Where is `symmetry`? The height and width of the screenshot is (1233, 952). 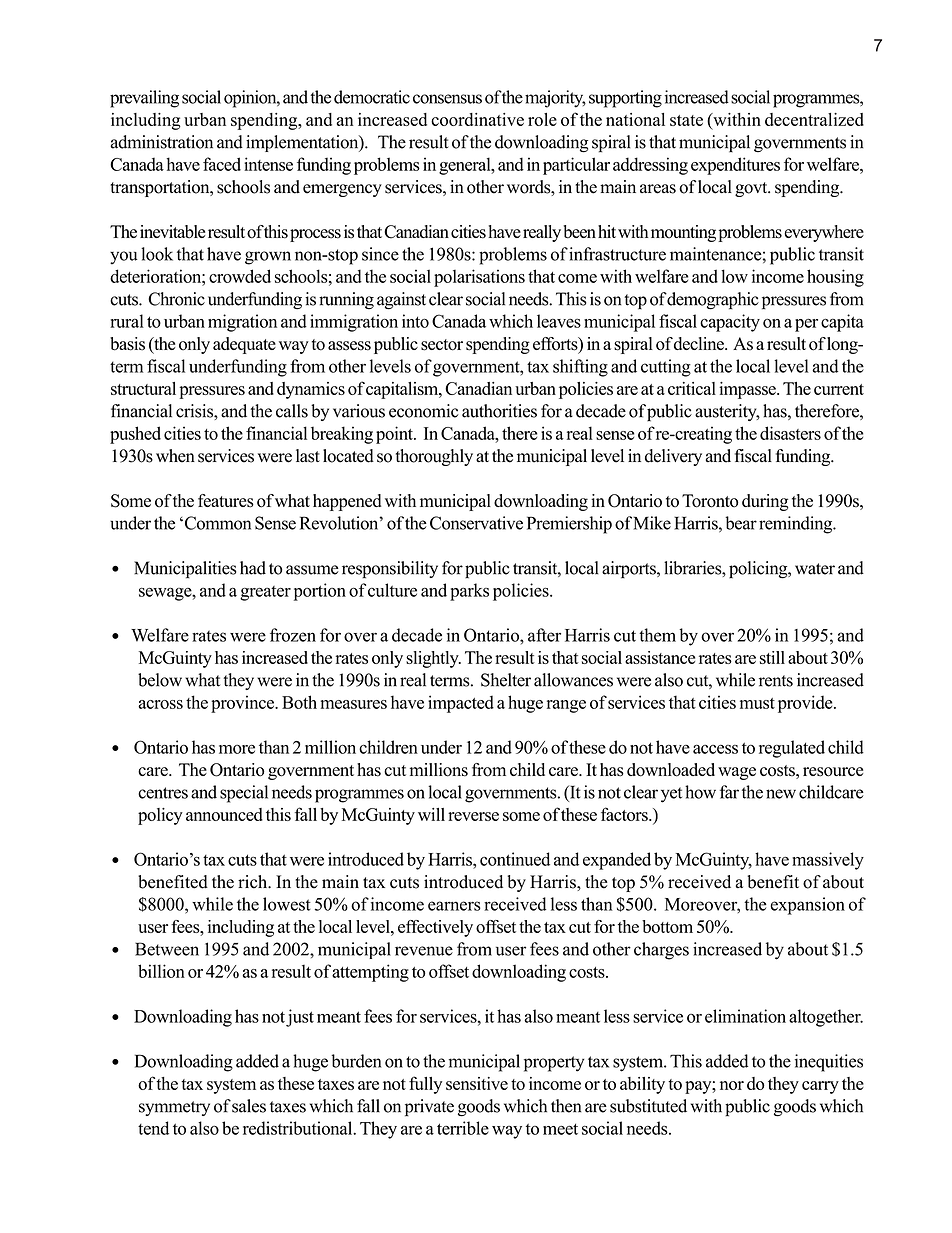 symmetry is located at coordinates (174, 1108).
